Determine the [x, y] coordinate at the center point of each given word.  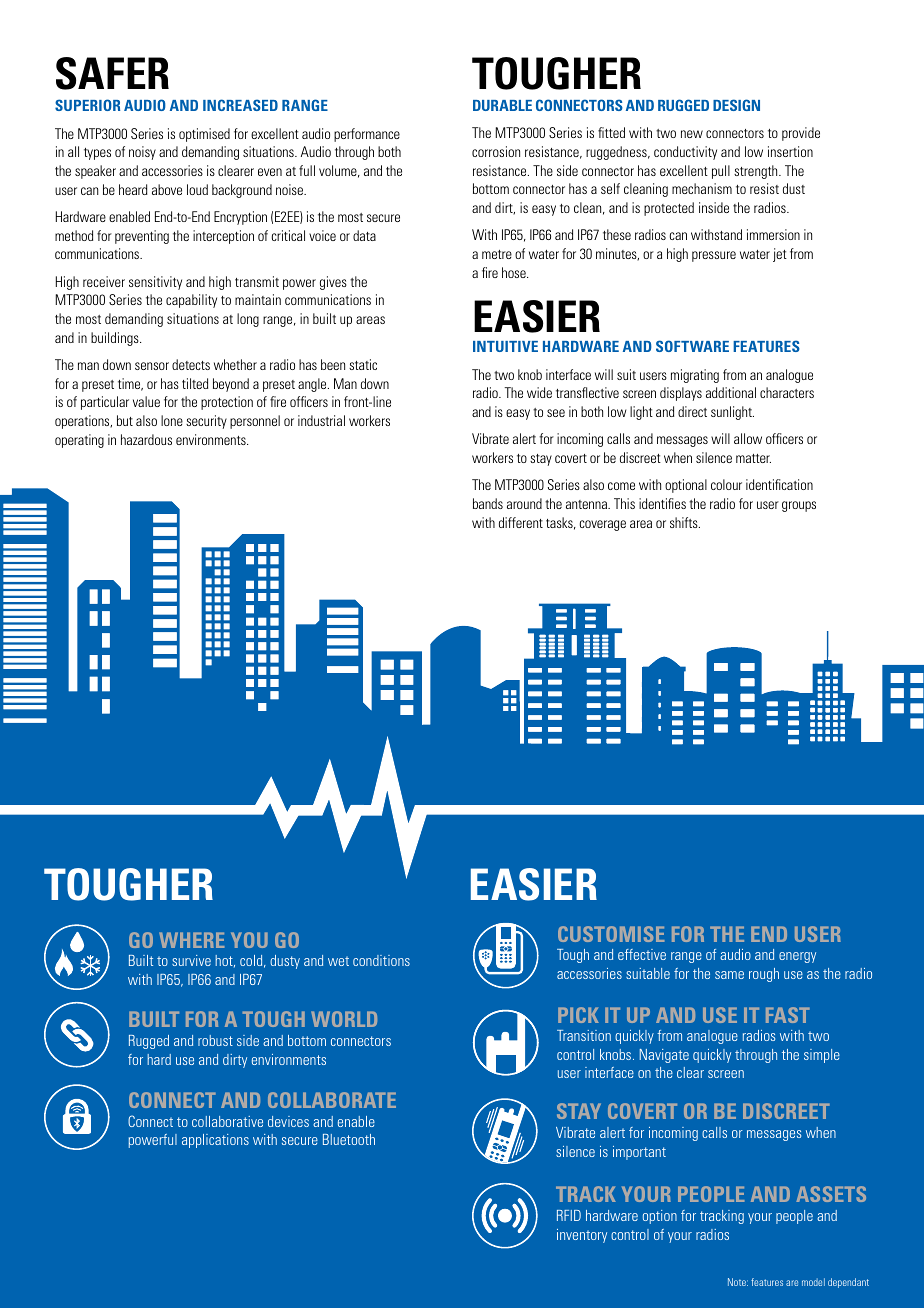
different [521, 522]
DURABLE [502, 105]
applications [215, 1141]
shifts [685, 522]
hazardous [146, 439]
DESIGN [736, 105]
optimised [204, 135]
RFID [569, 1215]
